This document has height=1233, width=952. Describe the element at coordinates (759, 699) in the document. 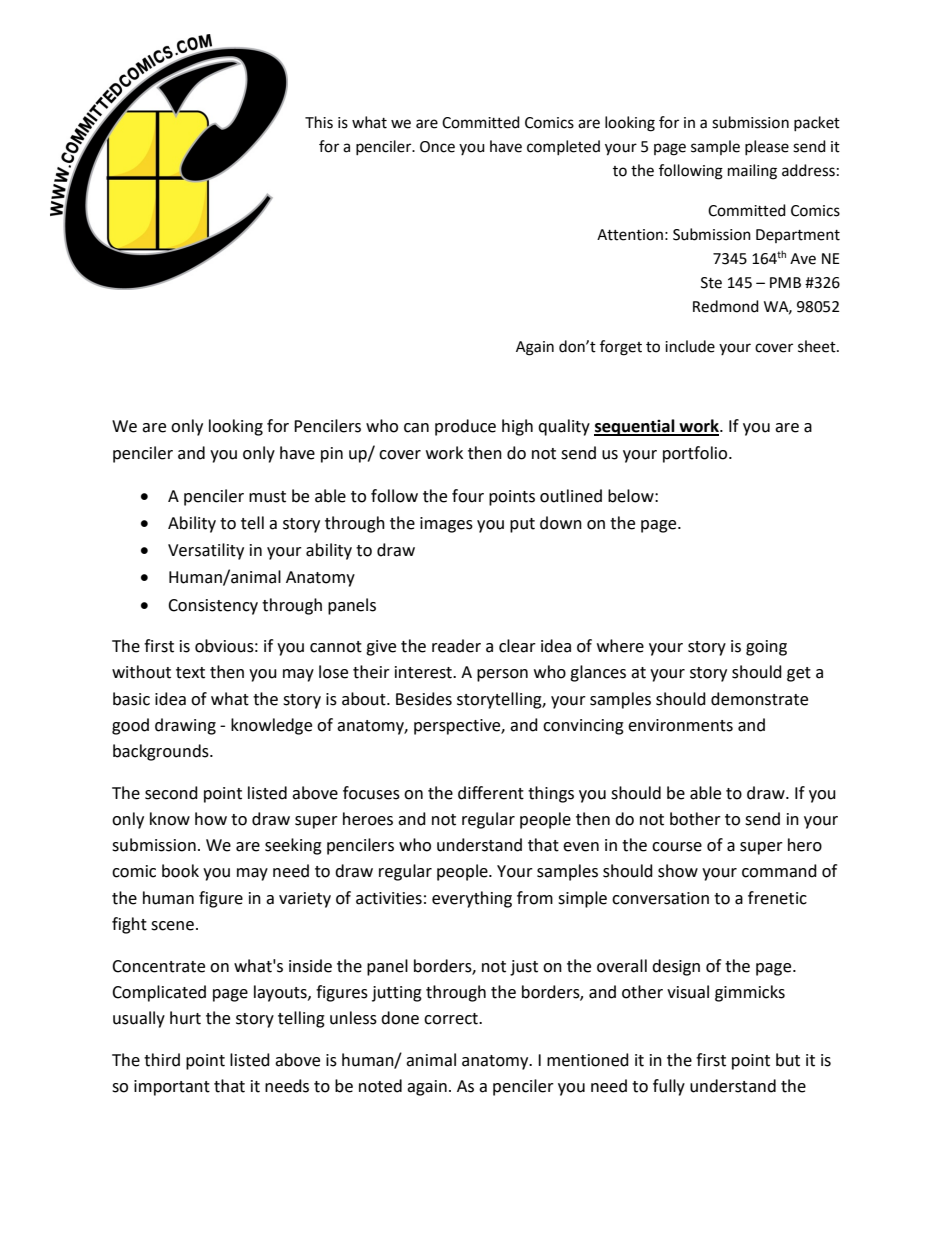

I see `demonstrate` at that location.
